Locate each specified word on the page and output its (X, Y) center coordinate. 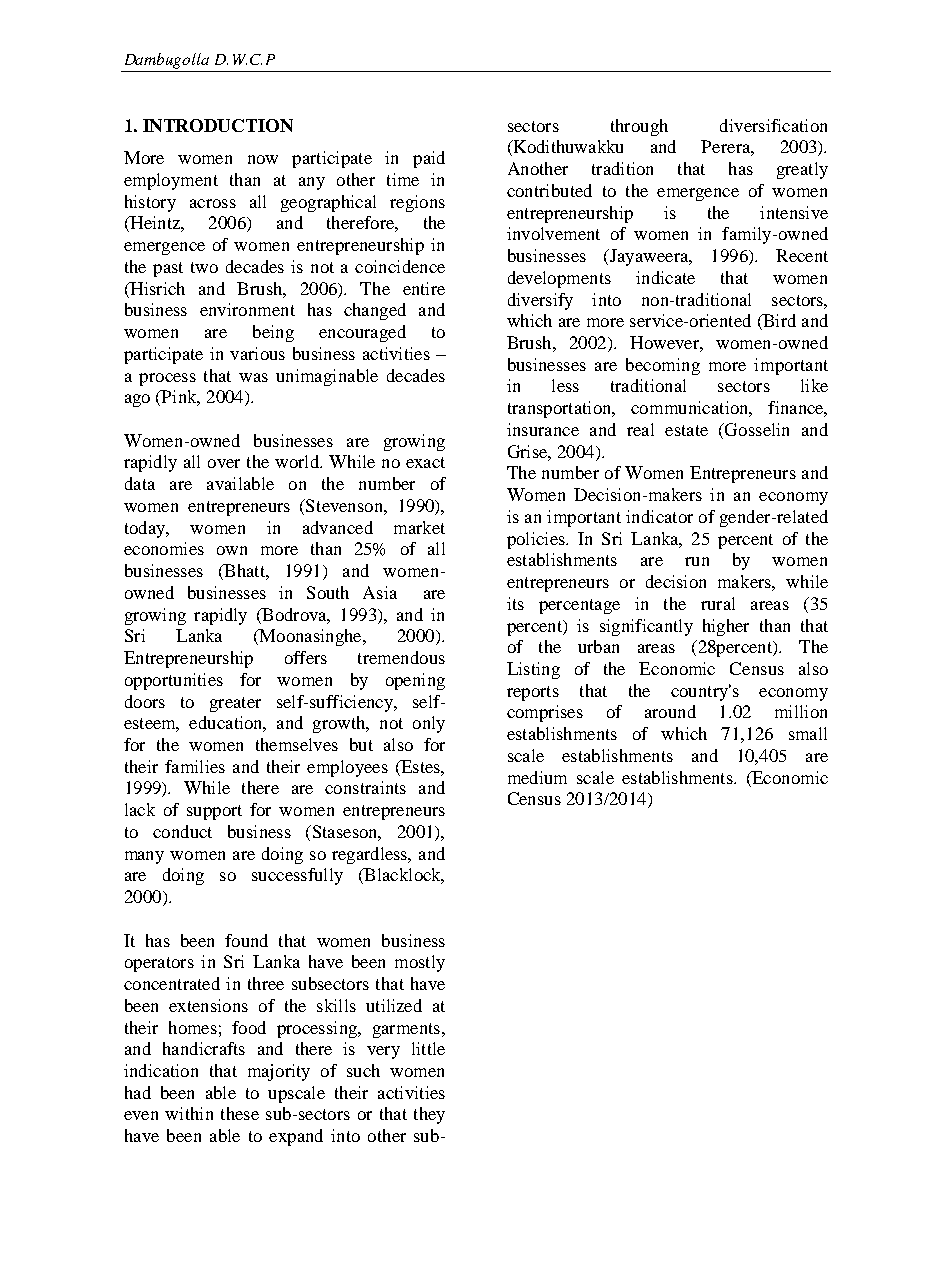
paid (429, 159)
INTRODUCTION (218, 125)
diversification (773, 125)
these (240, 1113)
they (429, 1115)
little (428, 1048)
